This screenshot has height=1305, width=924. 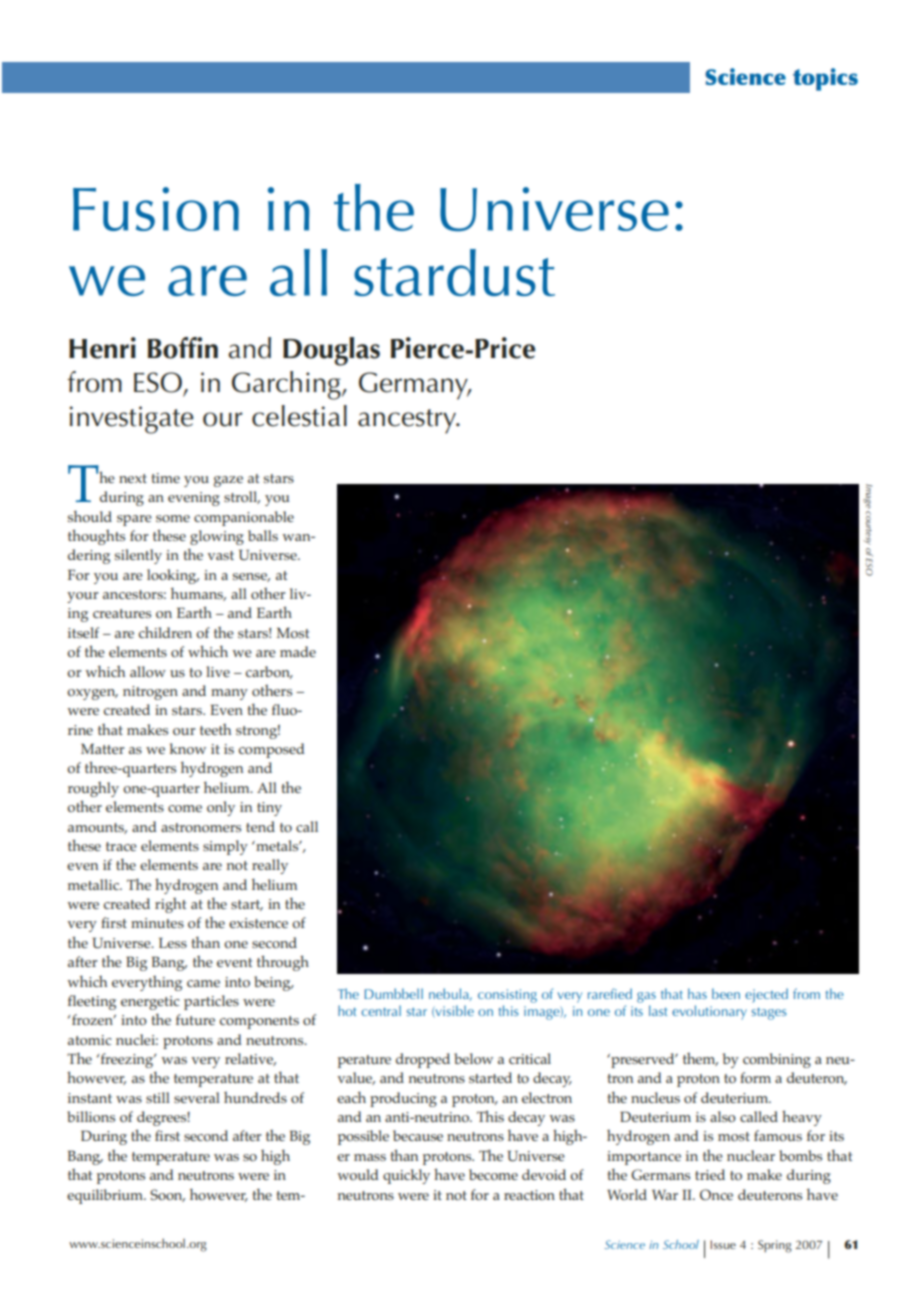 What do you see at coordinates (183, 348) in the screenshot?
I see `Boffin` at bounding box center [183, 348].
